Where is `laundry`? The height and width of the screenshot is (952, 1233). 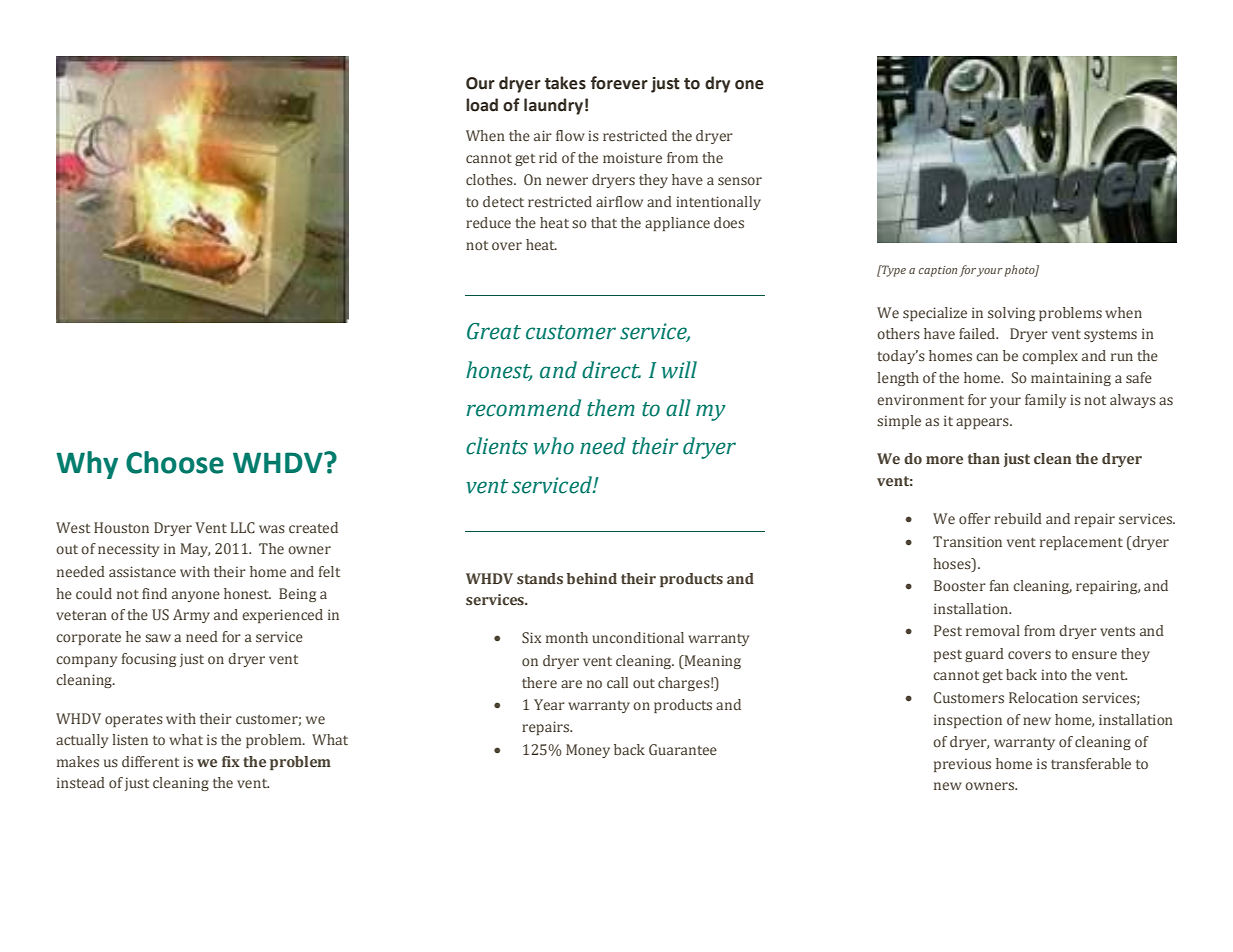 laundry is located at coordinates (553, 106).
